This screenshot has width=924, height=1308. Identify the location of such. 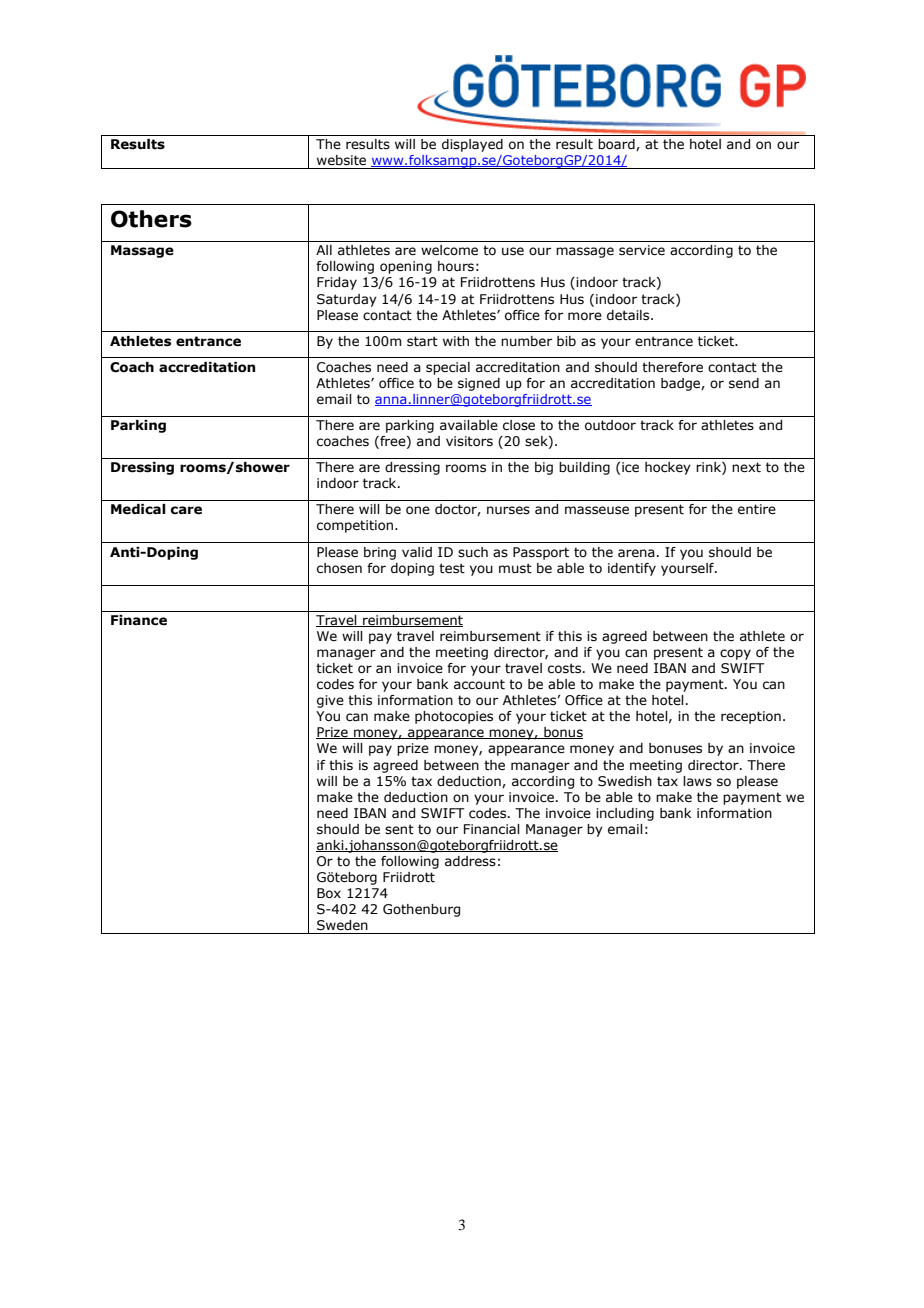
(473, 552).
